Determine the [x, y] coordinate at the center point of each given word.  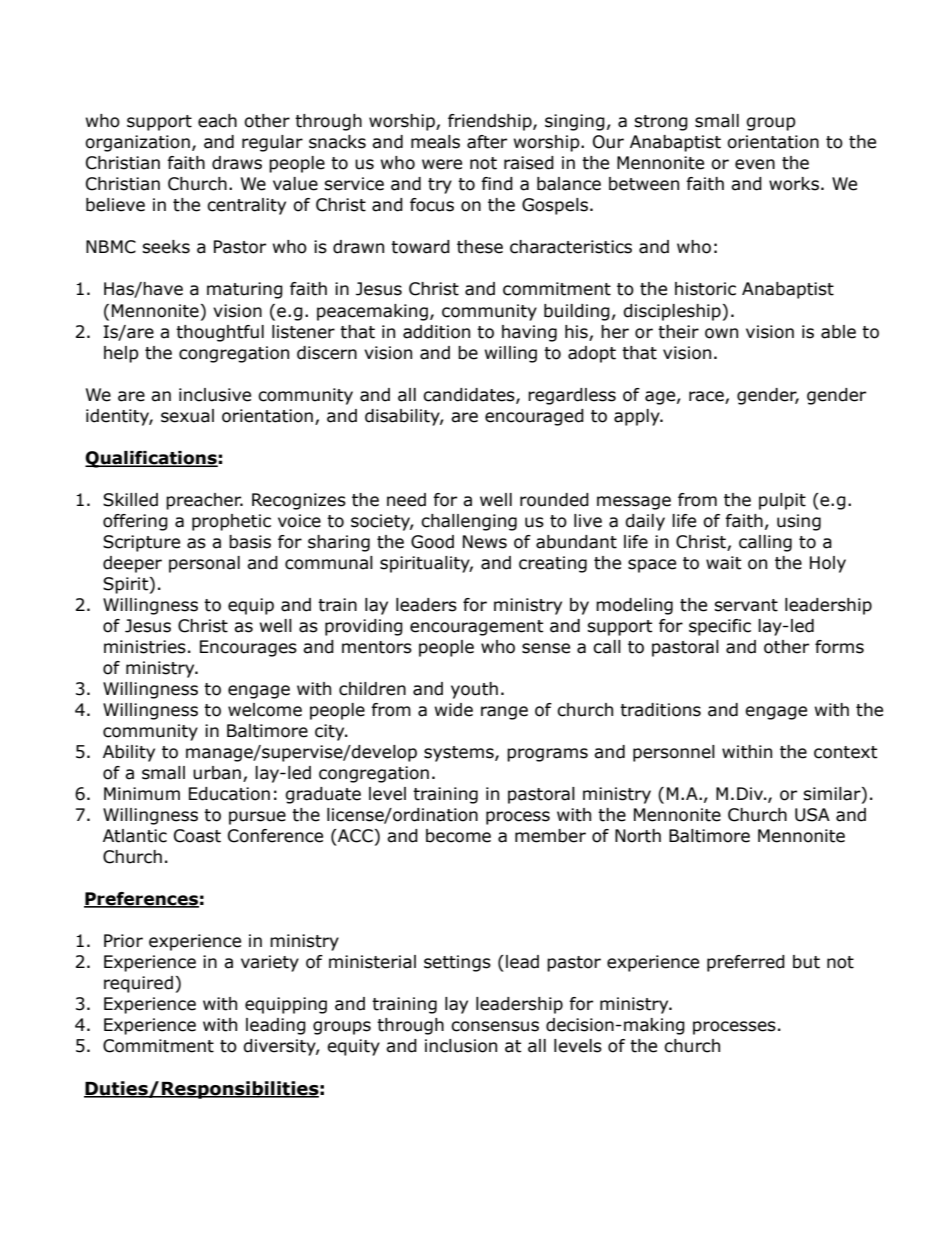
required [138, 984]
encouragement [476, 628]
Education [229, 794]
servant [746, 605]
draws [237, 163]
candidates [470, 395]
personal [204, 564]
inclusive [215, 395]
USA [812, 815]
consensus [495, 1026]
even [755, 164]
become [458, 836]
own [721, 333]
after [487, 142]
